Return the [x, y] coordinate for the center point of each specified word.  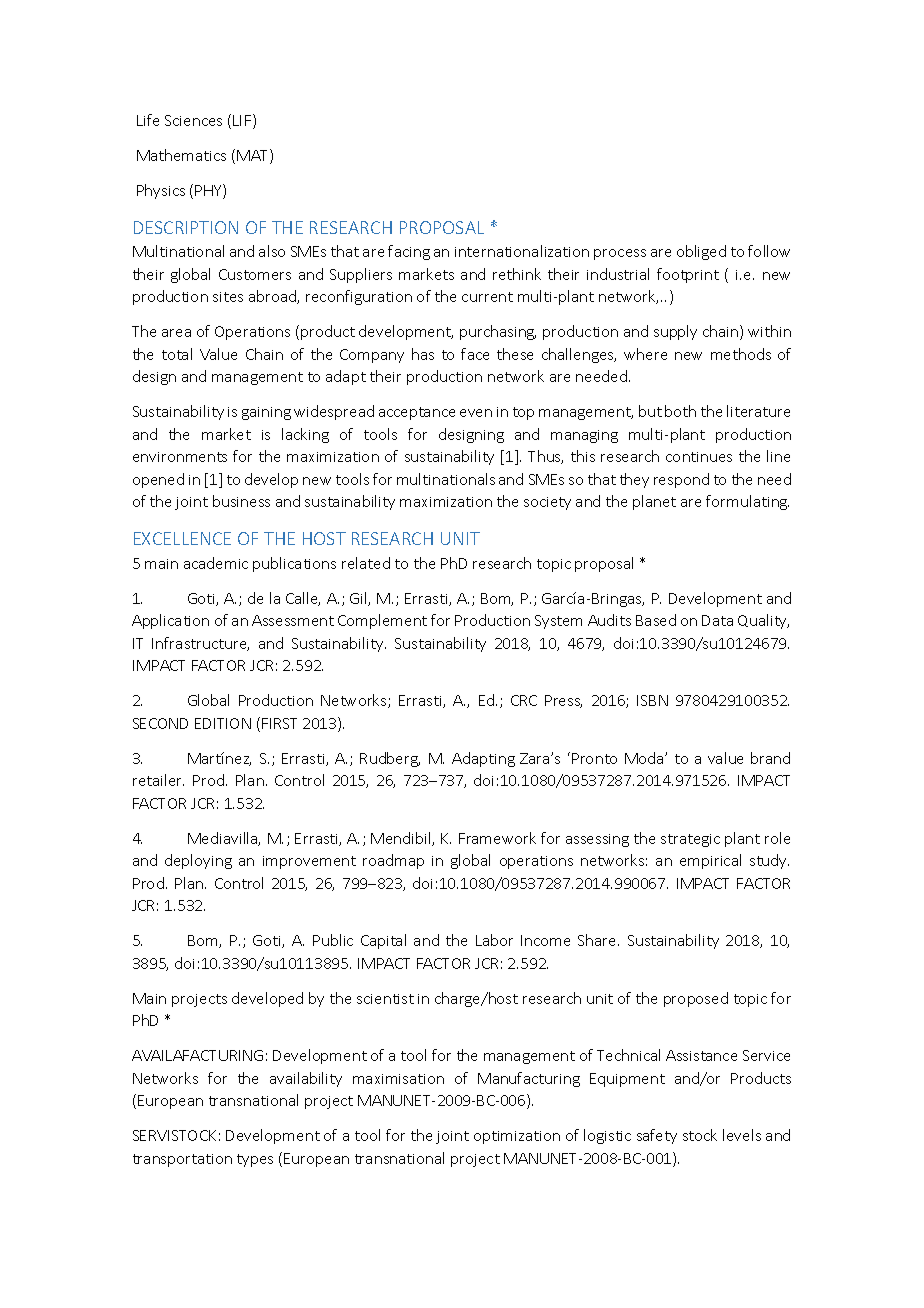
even [476, 413]
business [241, 501]
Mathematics [181, 155]
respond [681, 480]
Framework [497, 838]
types [255, 1160]
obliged [701, 252]
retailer [158, 780]
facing [409, 252]
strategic [690, 840]
